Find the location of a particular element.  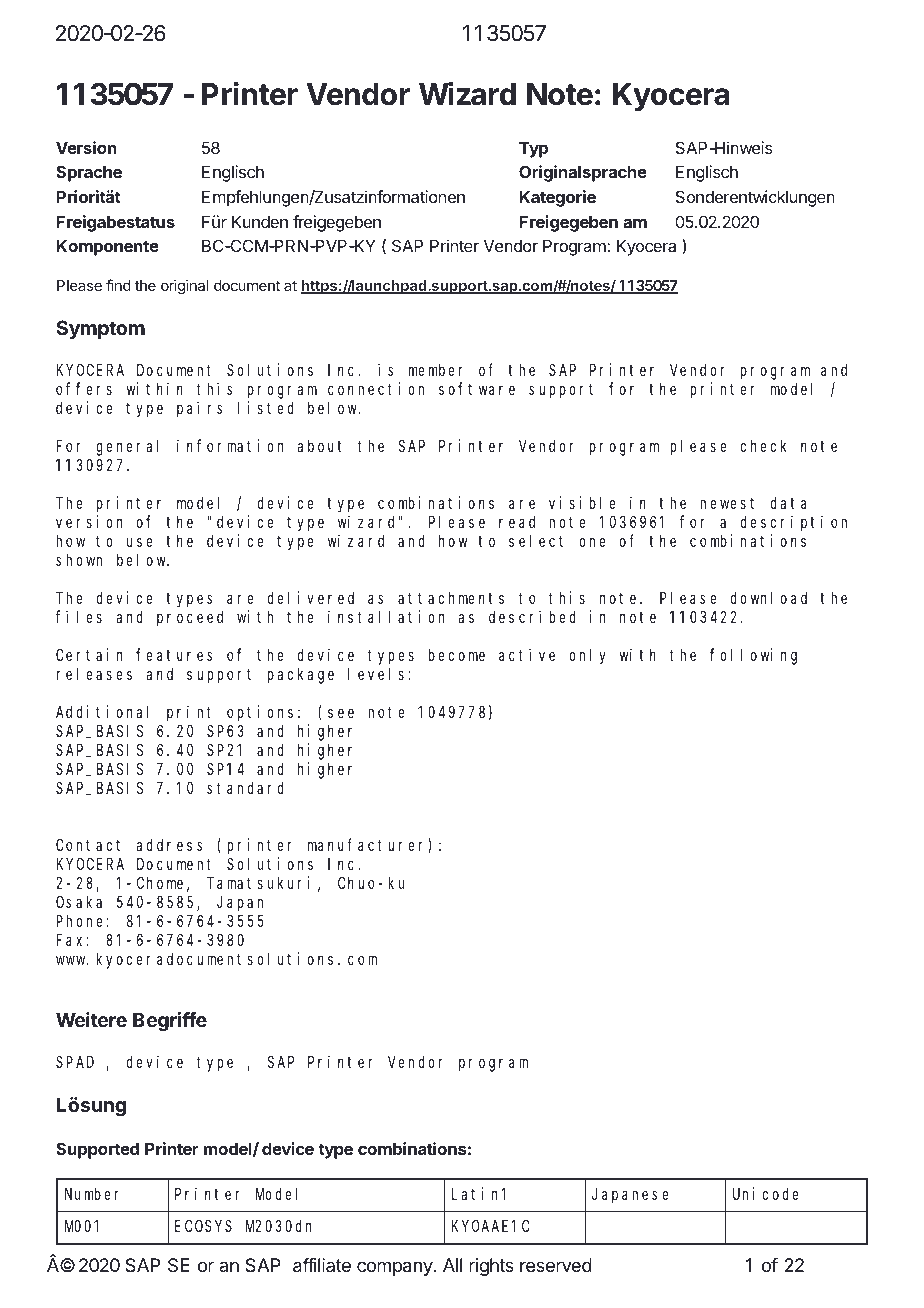

see is located at coordinates (341, 713).
